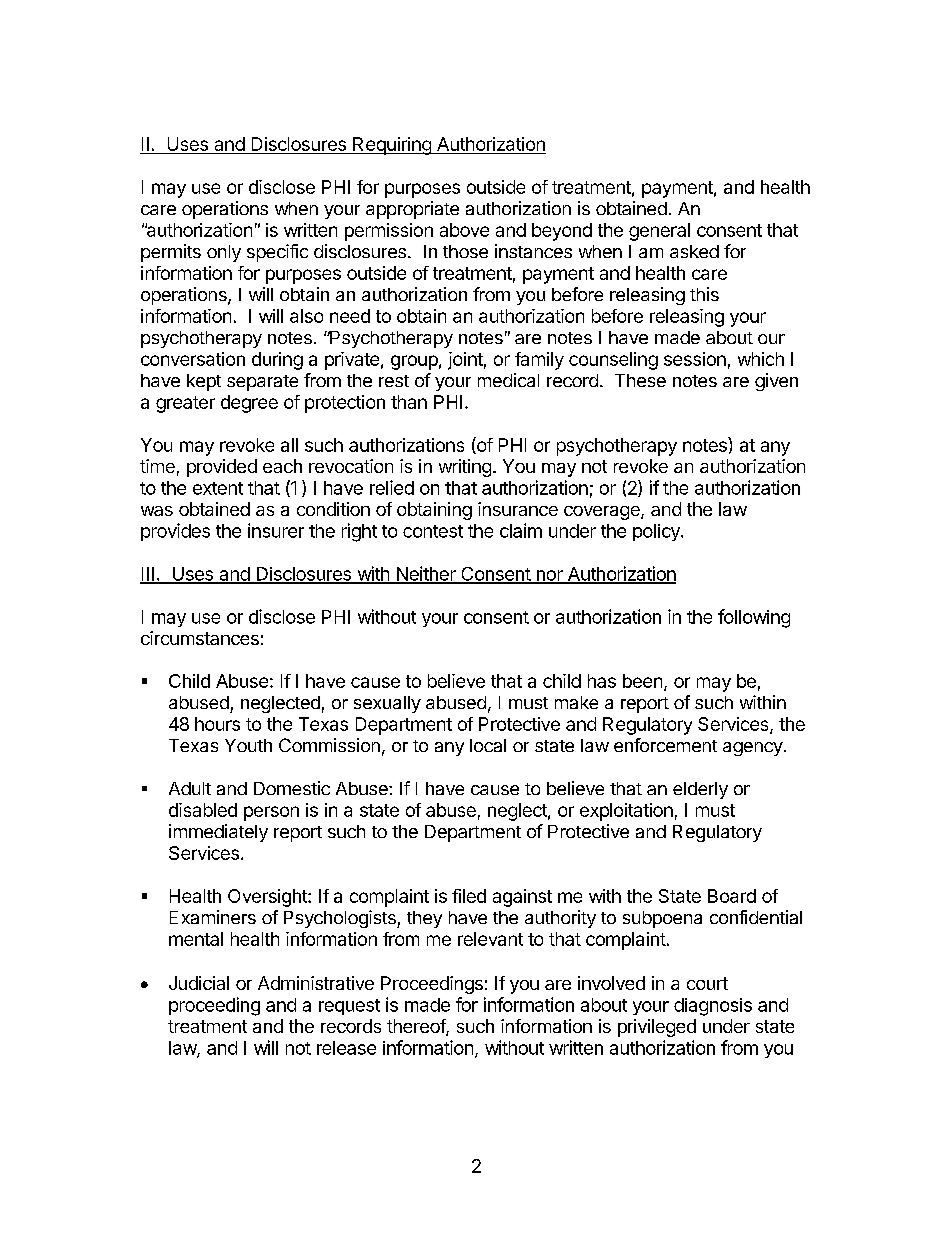 This screenshot has height=1233, width=952. I want to click on only, so click(224, 253).
